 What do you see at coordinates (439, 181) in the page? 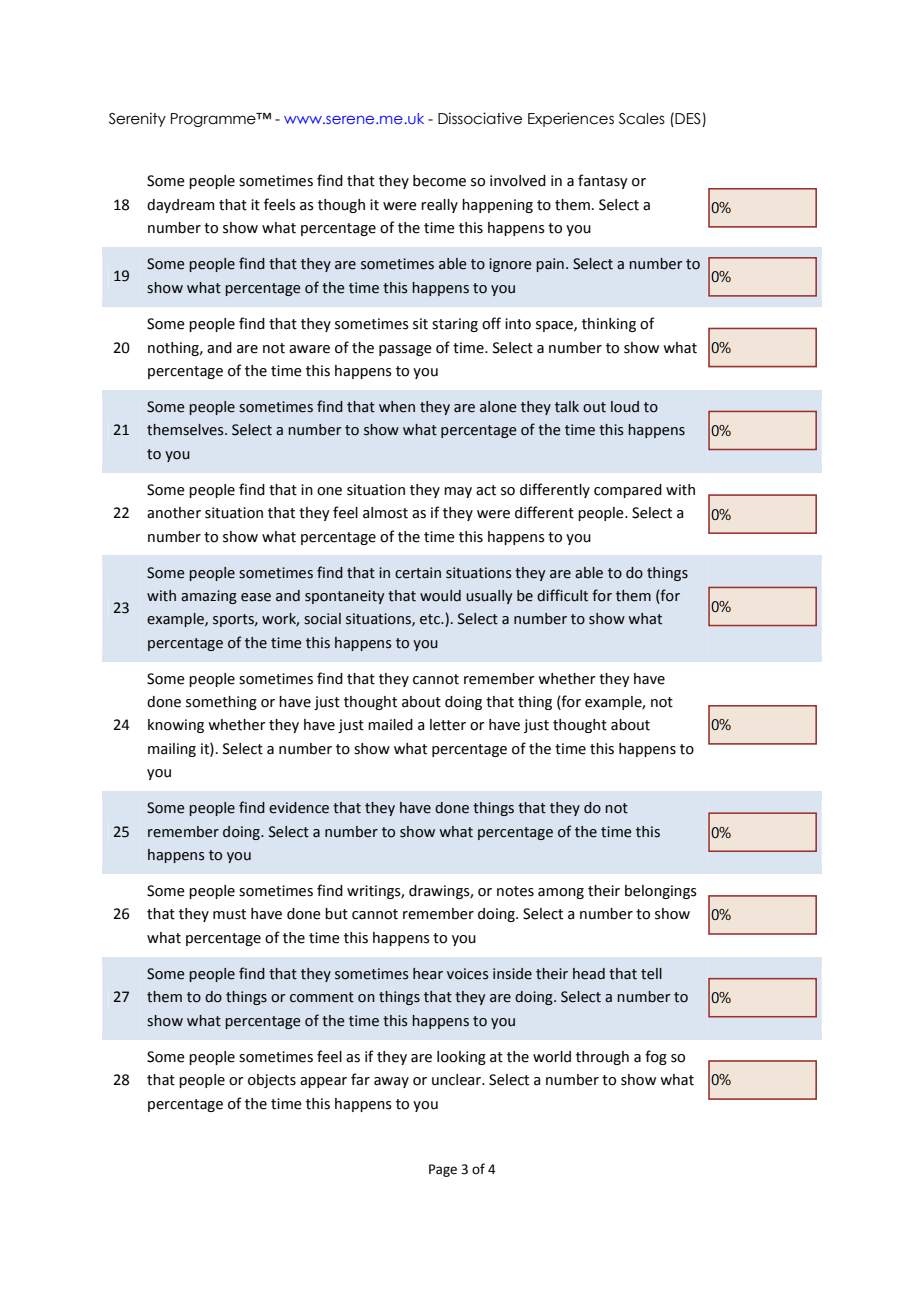
I see `become` at bounding box center [439, 181].
